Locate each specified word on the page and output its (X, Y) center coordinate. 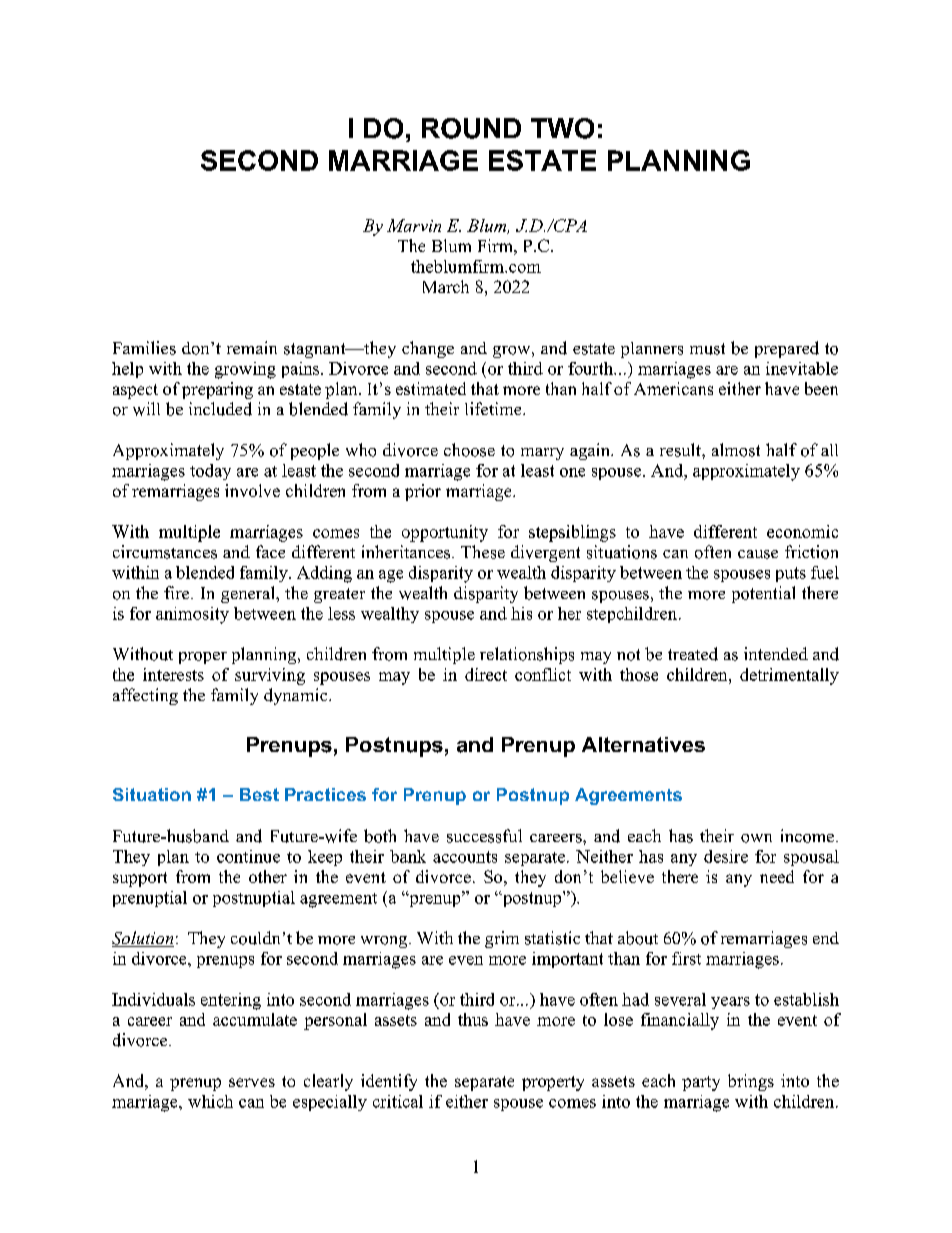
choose (469, 450)
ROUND (471, 128)
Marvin (414, 225)
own (756, 838)
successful (484, 836)
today (210, 472)
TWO (562, 128)
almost (736, 450)
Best (259, 794)
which (210, 1101)
